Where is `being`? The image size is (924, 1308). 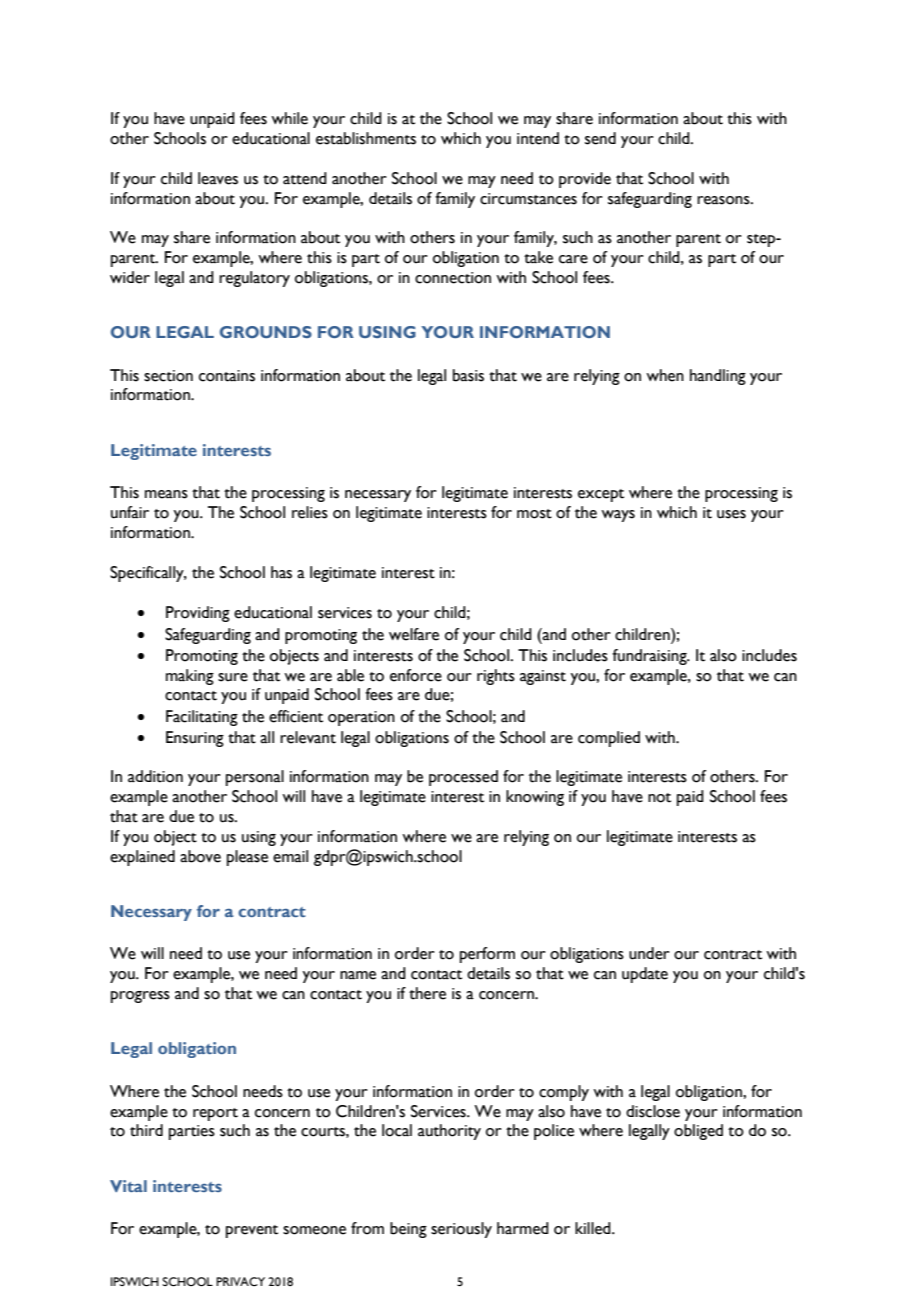 being is located at coordinates (408, 1230).
